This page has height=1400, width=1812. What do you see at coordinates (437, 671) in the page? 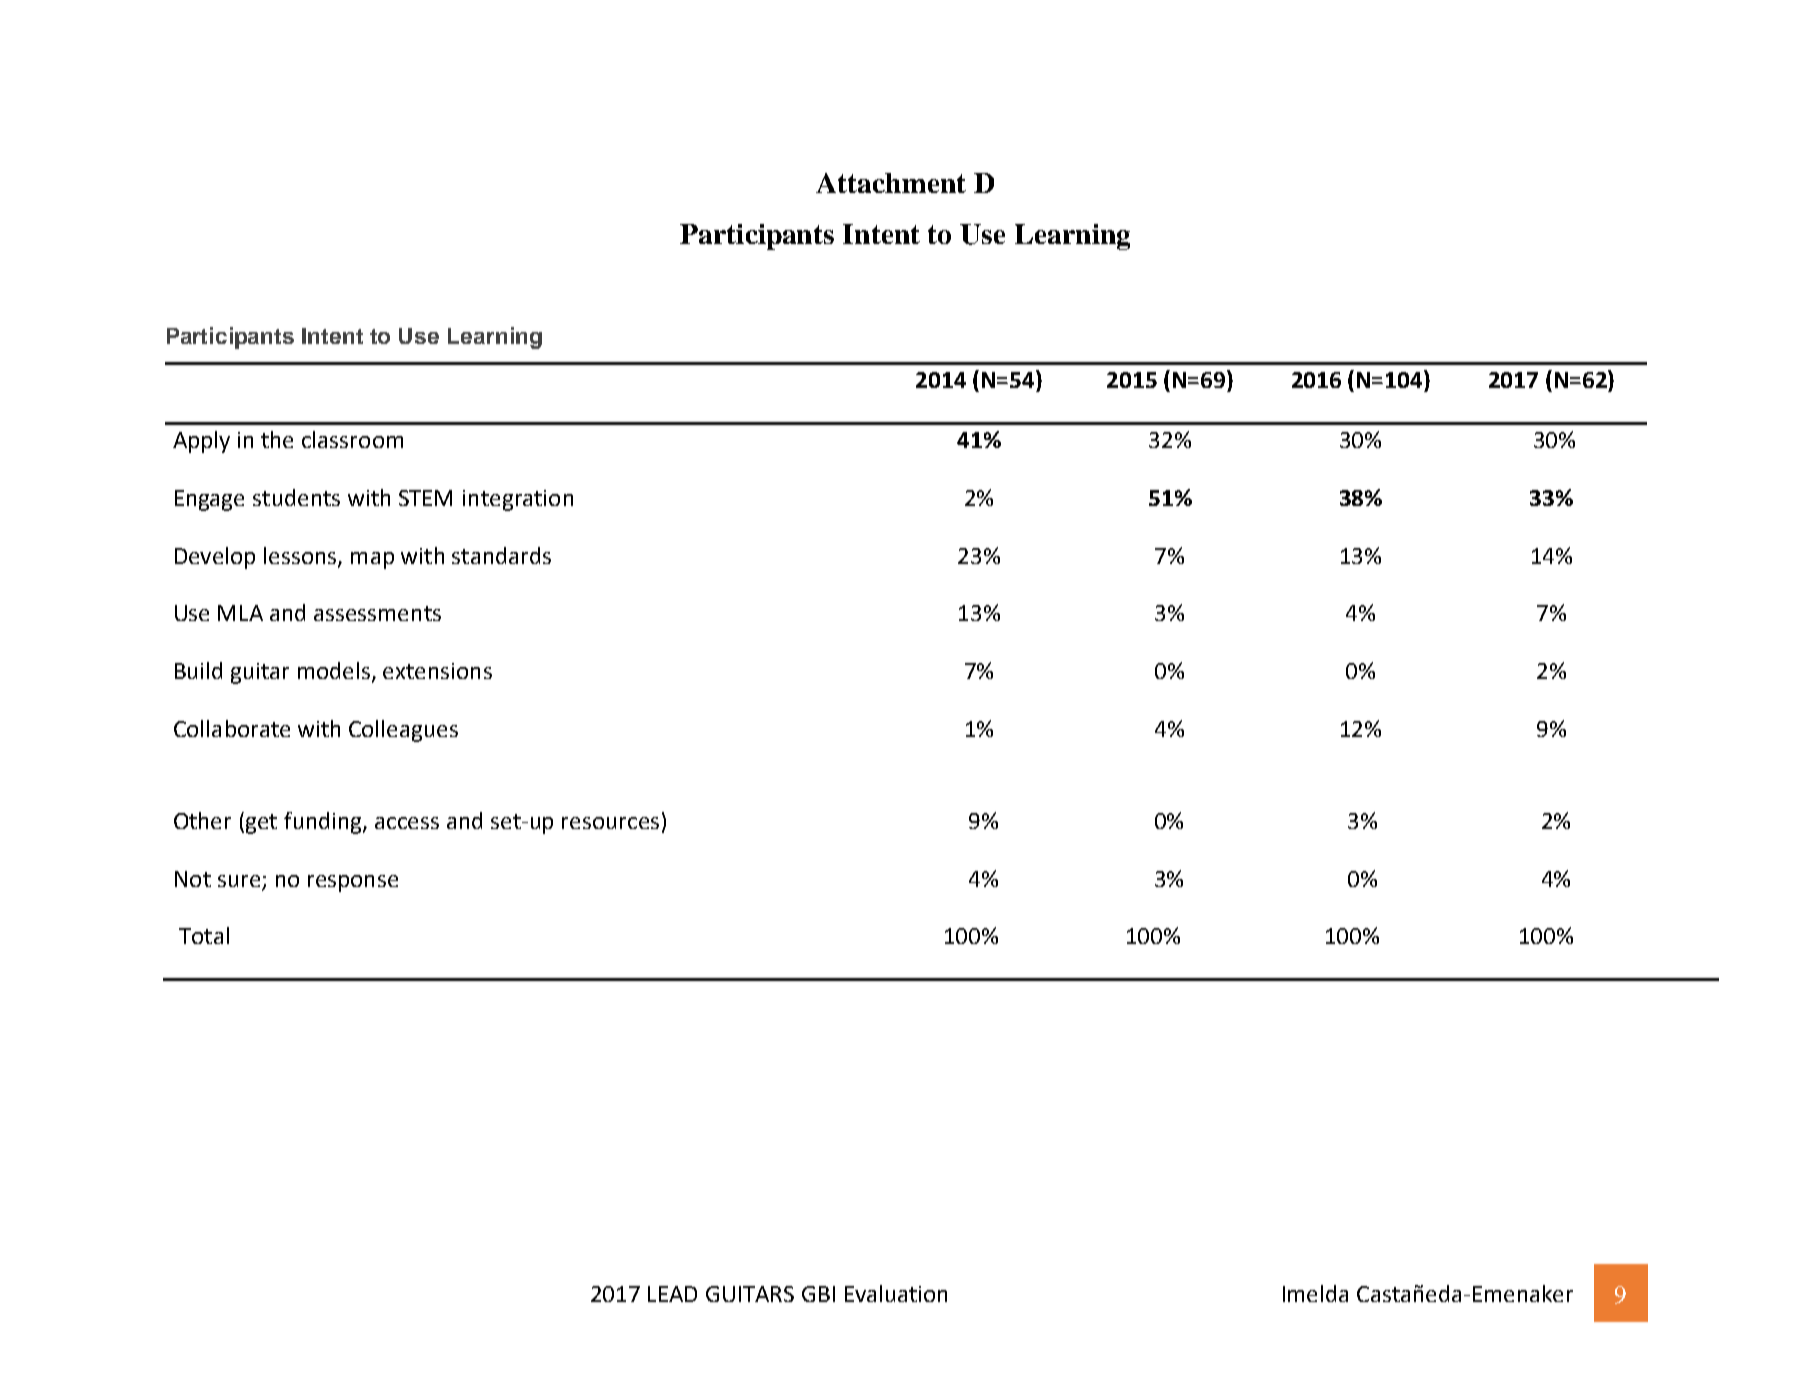
I see `extensions` at bounding box center [437, 671].
